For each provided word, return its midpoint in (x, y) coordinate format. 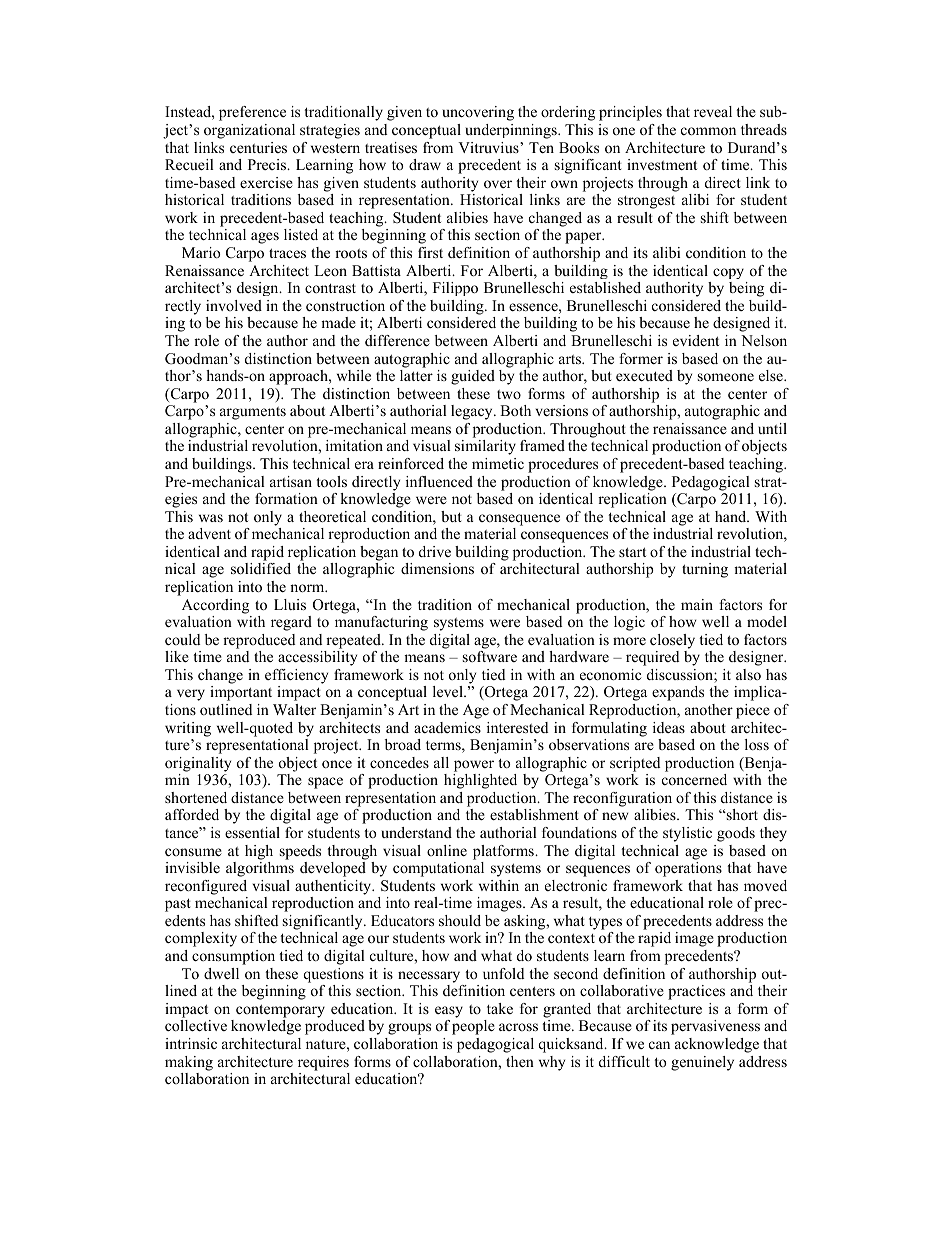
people (473, 1027)
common (708, 131)
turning (705, 570)
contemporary (280, 1011)
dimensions (437, 568)
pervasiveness (715, 1027)
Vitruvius (489, 147)
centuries (258, 147)
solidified (261, 568)
